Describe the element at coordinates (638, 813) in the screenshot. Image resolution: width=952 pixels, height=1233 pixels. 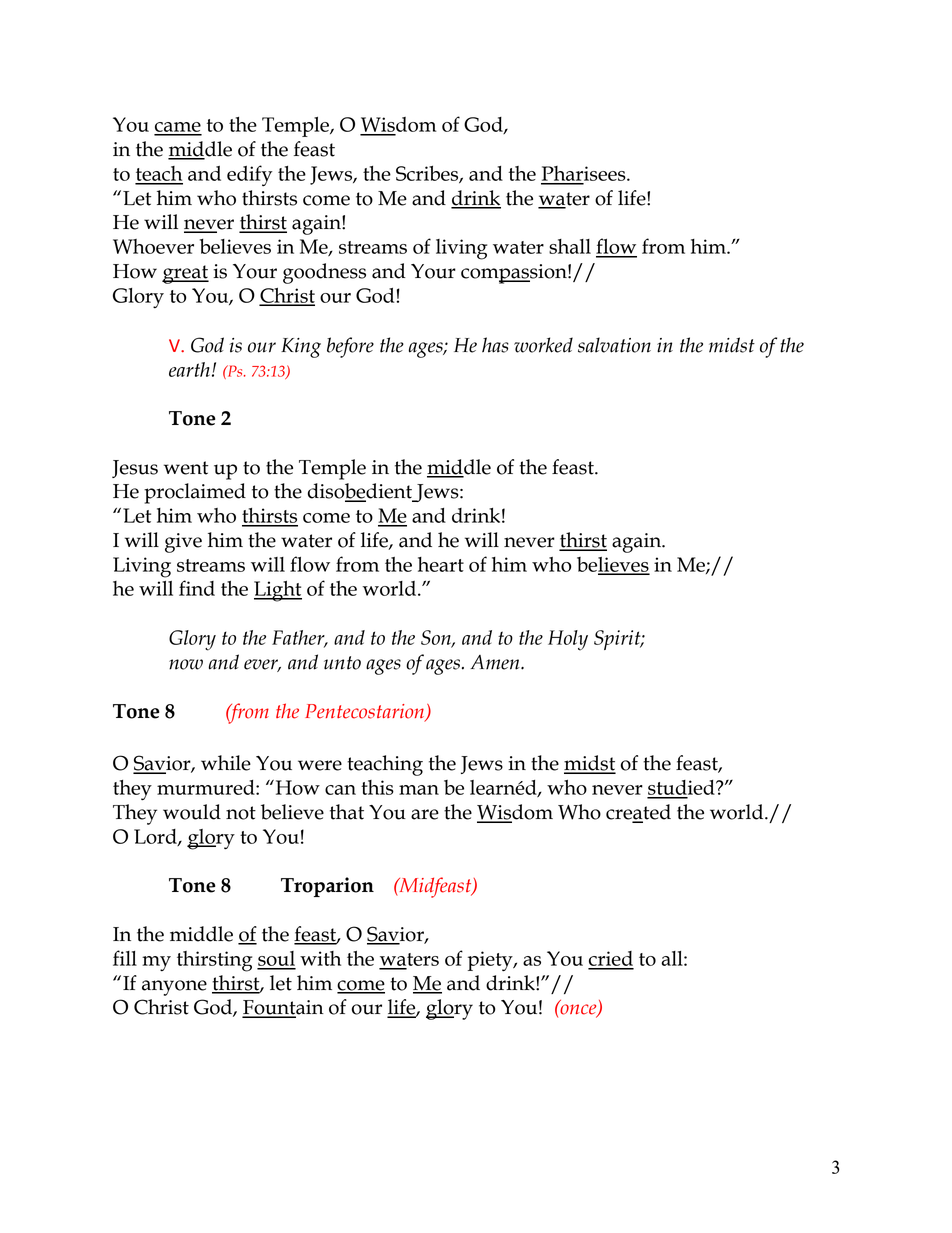
I see `created` at that location.
